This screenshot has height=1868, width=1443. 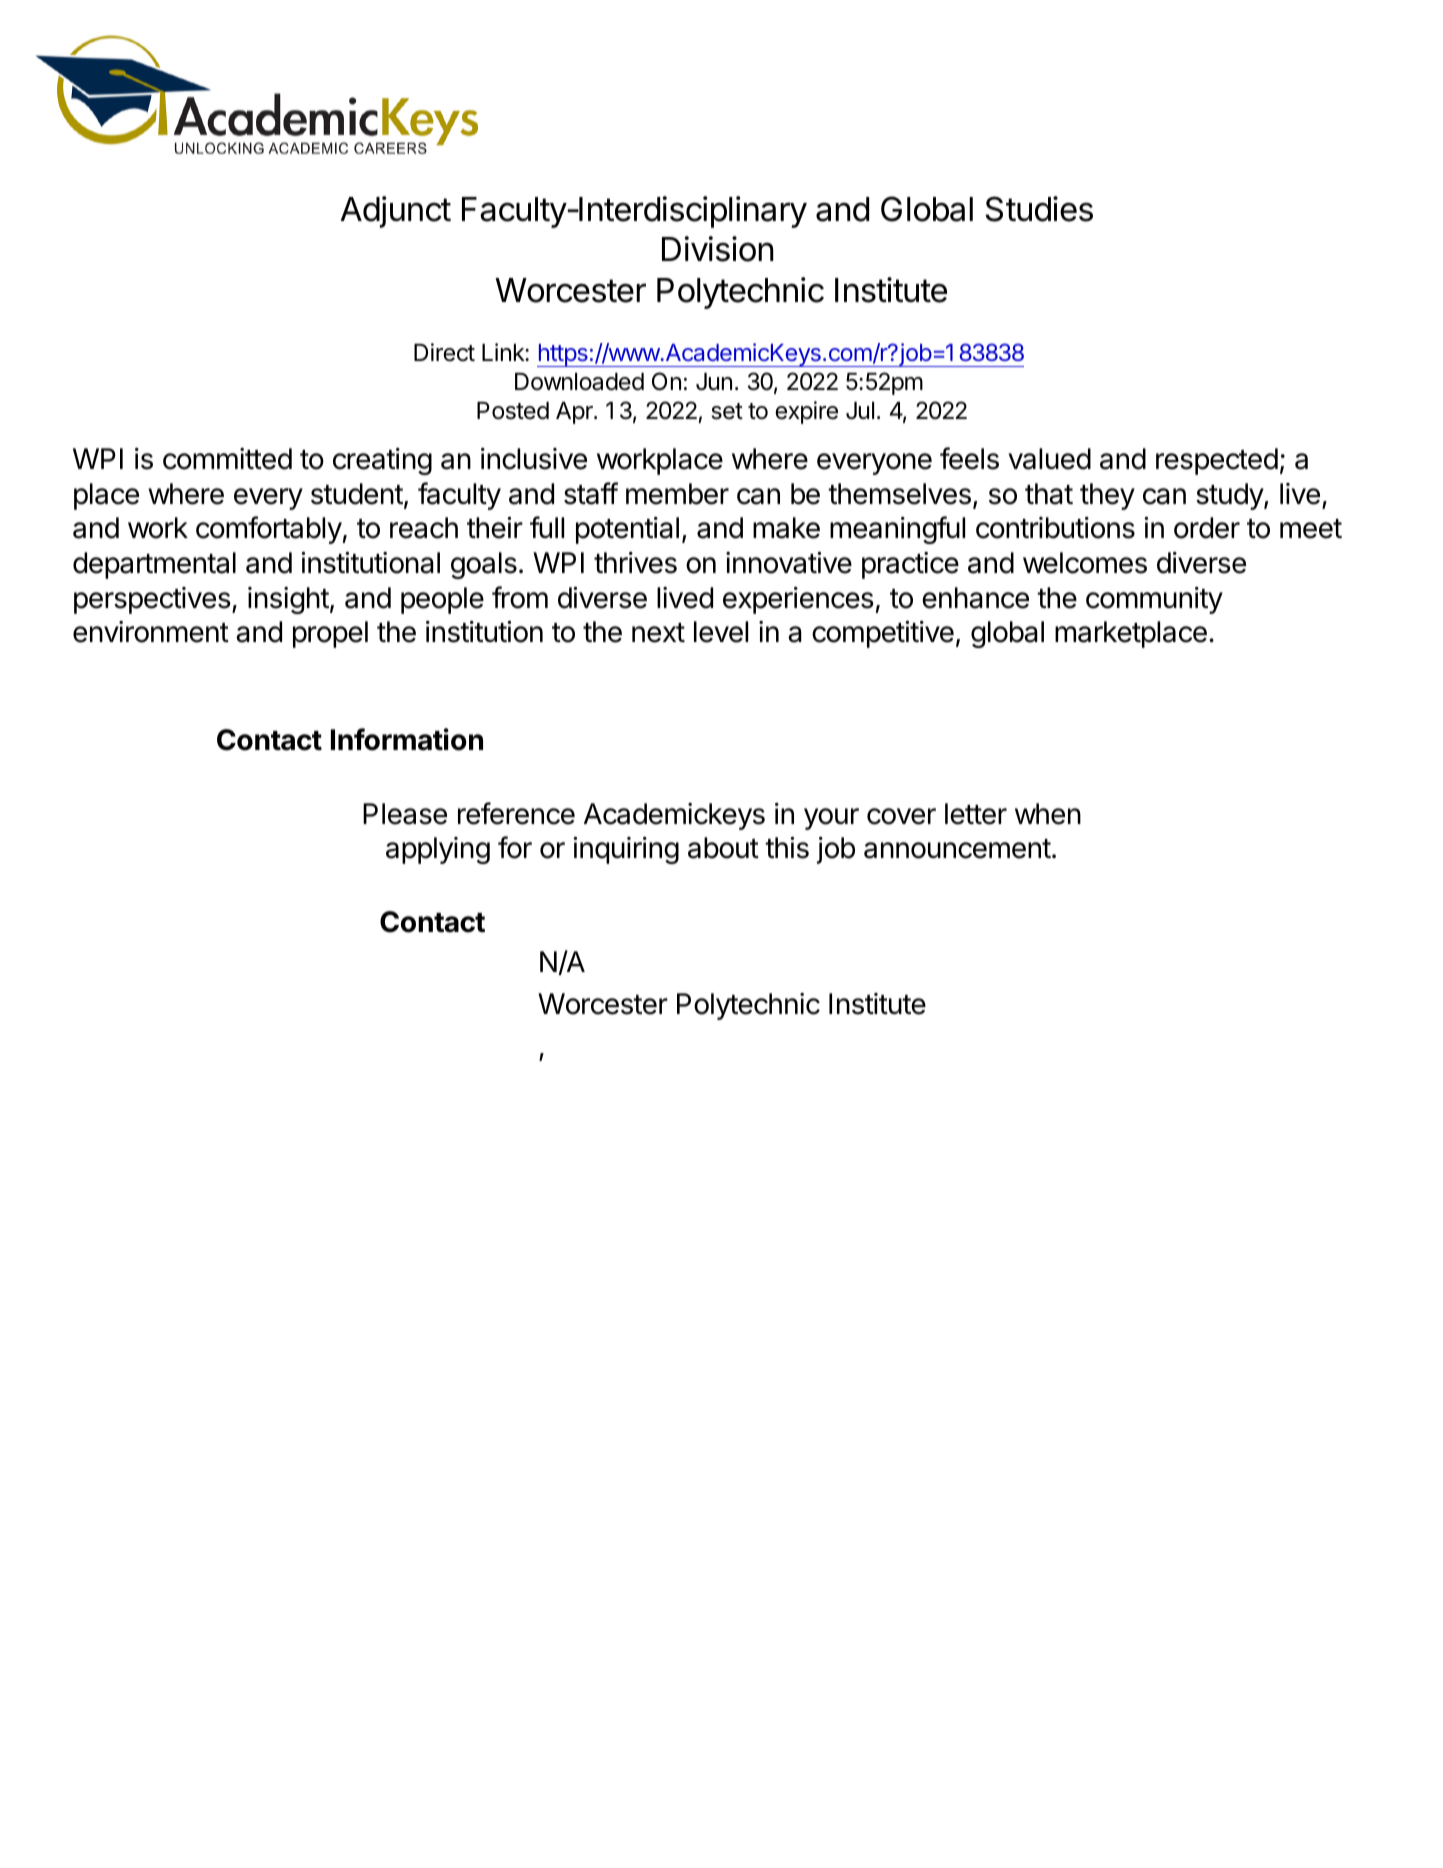 What do you see at coordinates (1048, 814) in the screenshot?
I see `when` at bounding box center [1048, 814].
